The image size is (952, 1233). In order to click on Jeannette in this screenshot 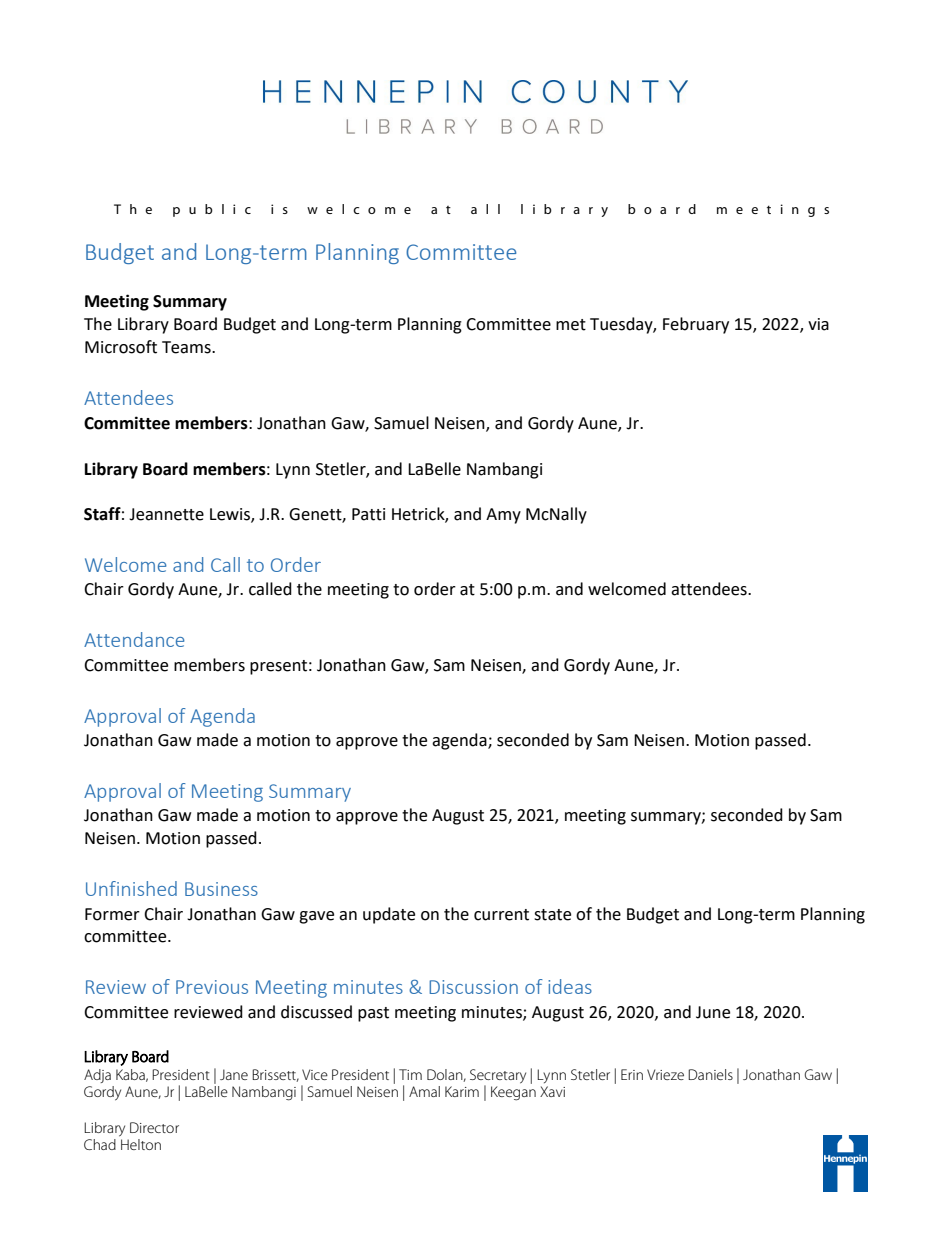, I will do `click(166, 514)`.
